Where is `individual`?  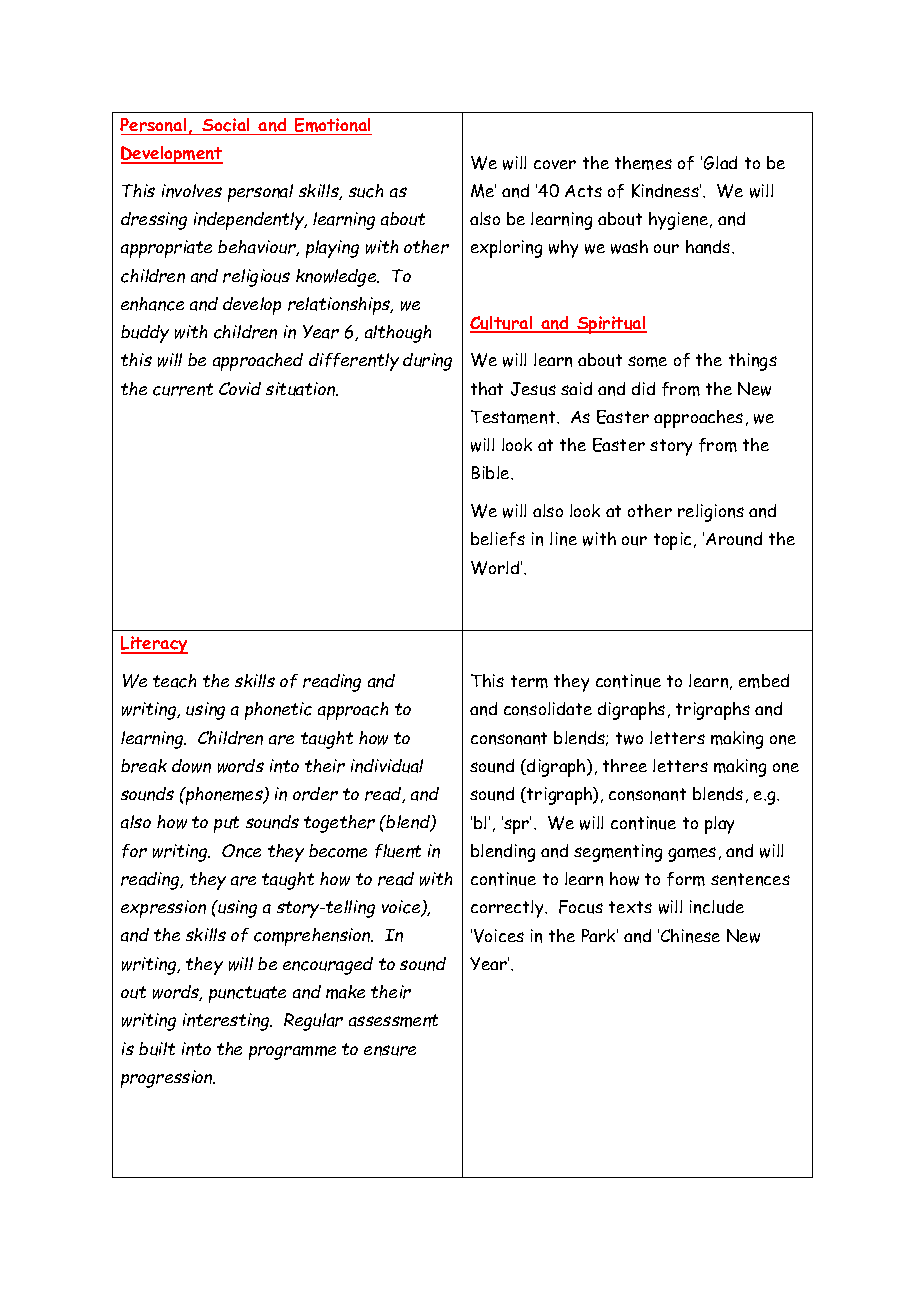 individual is located at coordinates (387, 766).
